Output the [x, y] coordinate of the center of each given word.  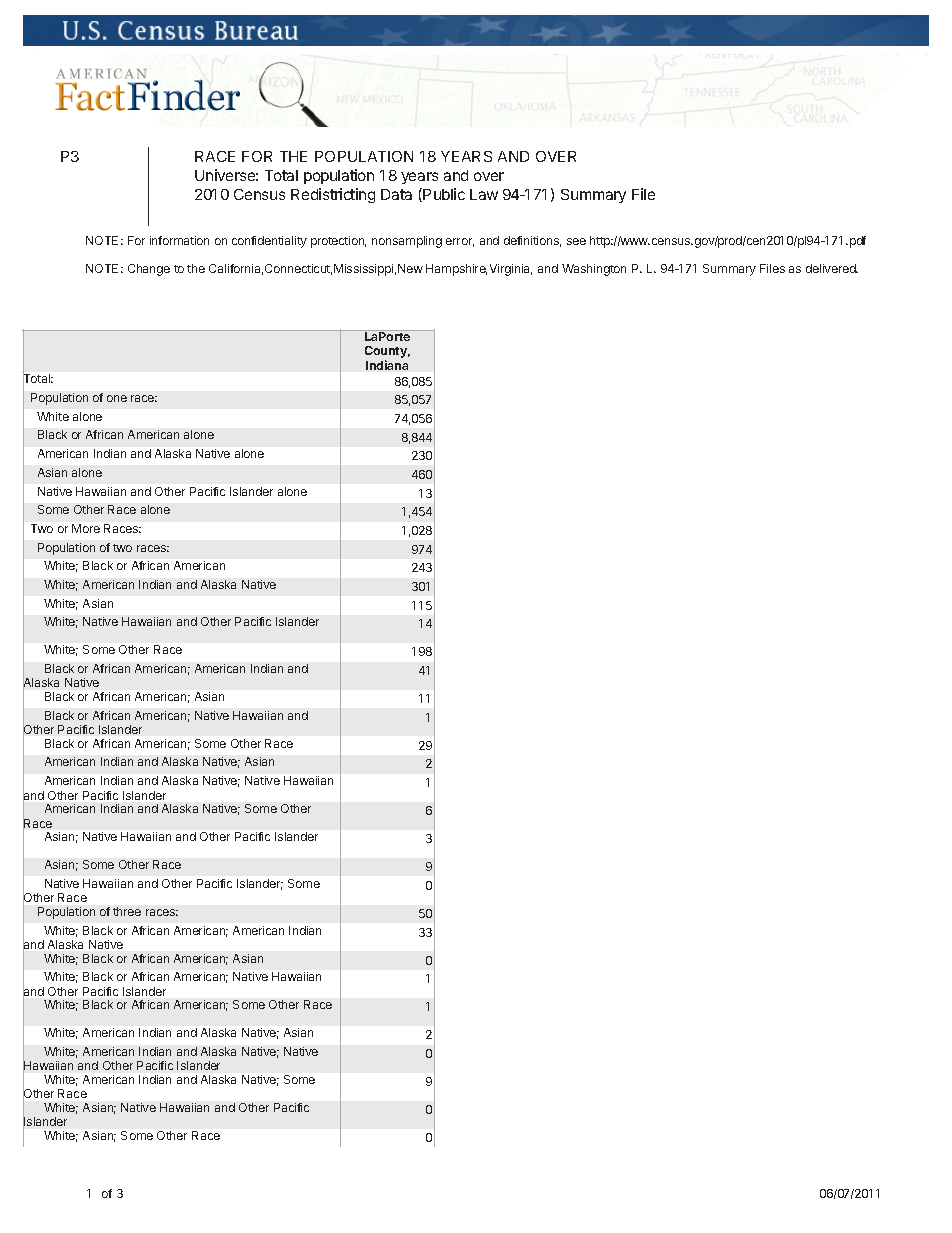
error [460, 242]
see [576, 241]
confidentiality [269, 242]
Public [444, 194]
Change [149, 270]
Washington [594, 270]
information [179, 240]
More [86, 528]
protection [338, 242]
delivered [832, 268]
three [127, 911]
